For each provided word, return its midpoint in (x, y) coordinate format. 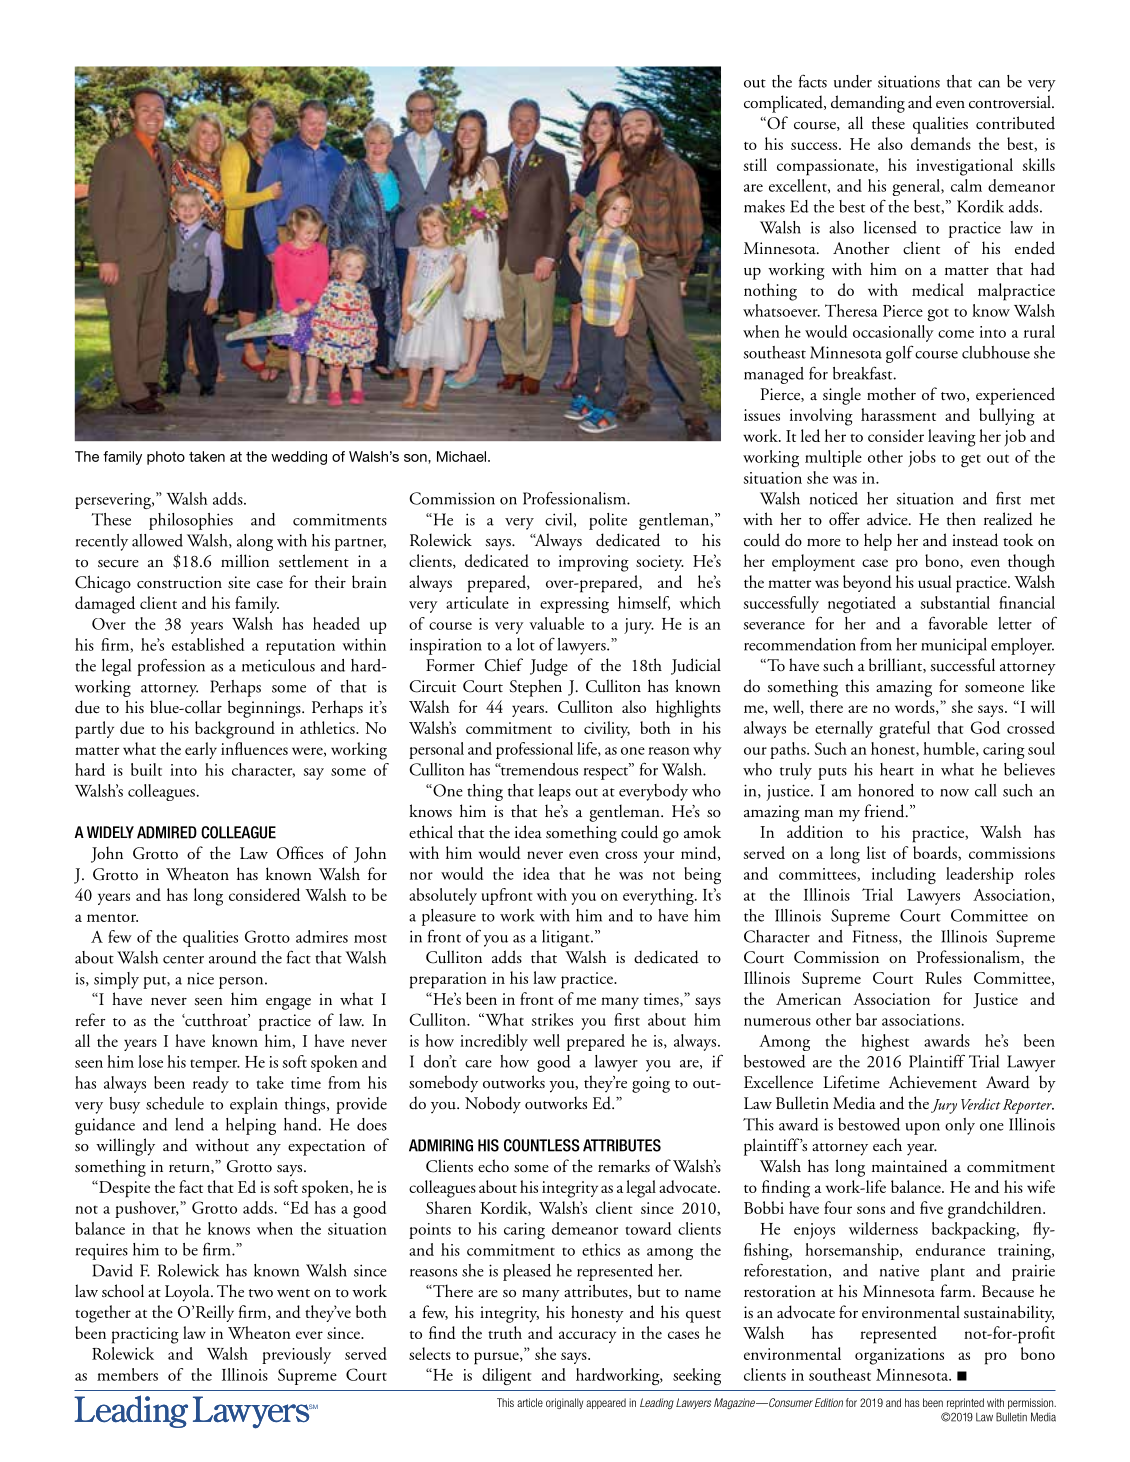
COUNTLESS (542, 1145)
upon (922, 1129)
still (755, 164)
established (208, 644)
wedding (299, 458)
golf (900, 354)
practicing (145, 1335)
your (659, 857)
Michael (463, 456)
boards (936, 853)
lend (189, 1124)
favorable (958, 623)
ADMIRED (167, 832)
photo (166, 458)
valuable (556, 623)
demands (941, 143)
